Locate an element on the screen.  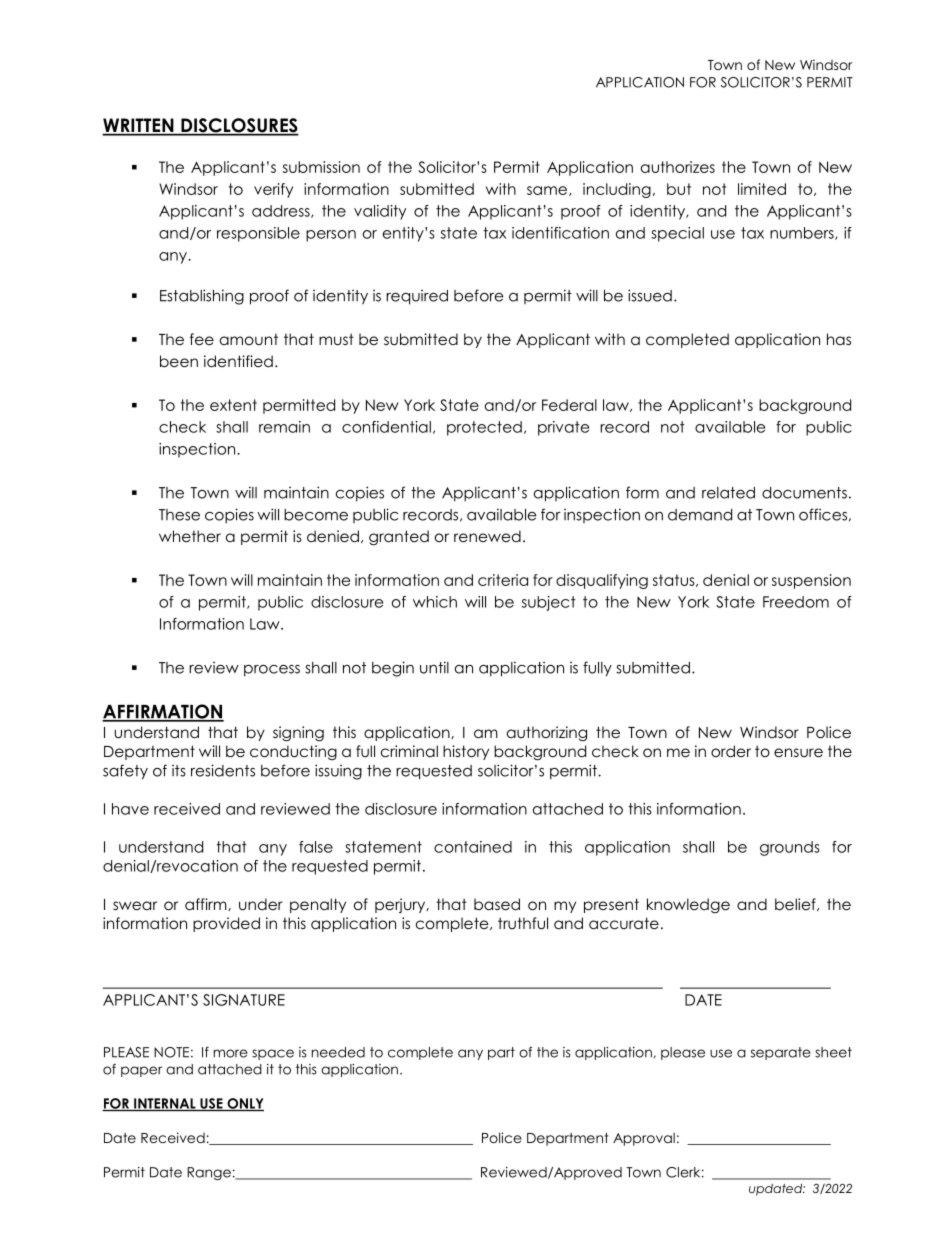
These is located at coordinates (179, 515).
